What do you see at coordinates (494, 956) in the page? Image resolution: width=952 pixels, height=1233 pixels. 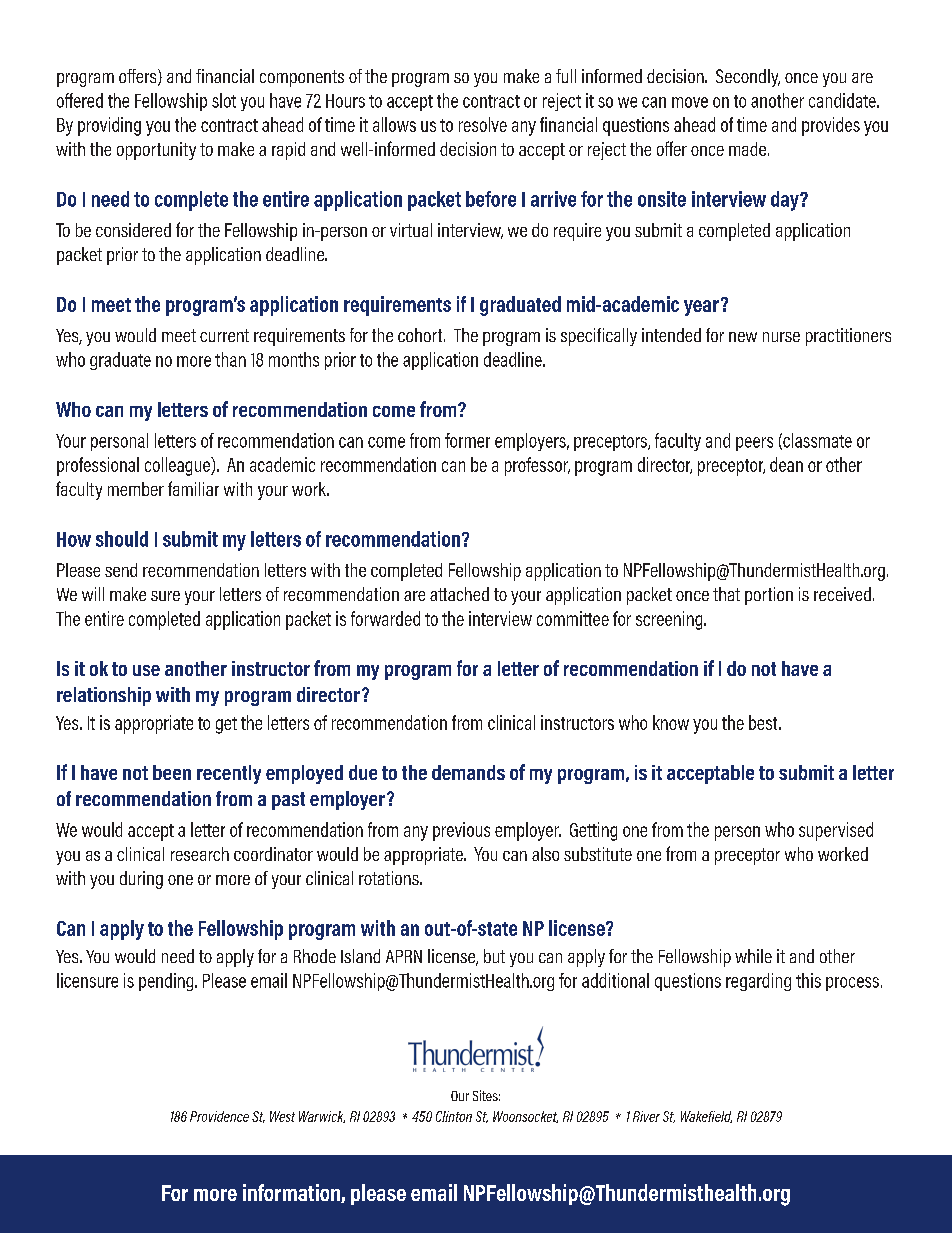 I see `but` at bounding box center [494, 956].
